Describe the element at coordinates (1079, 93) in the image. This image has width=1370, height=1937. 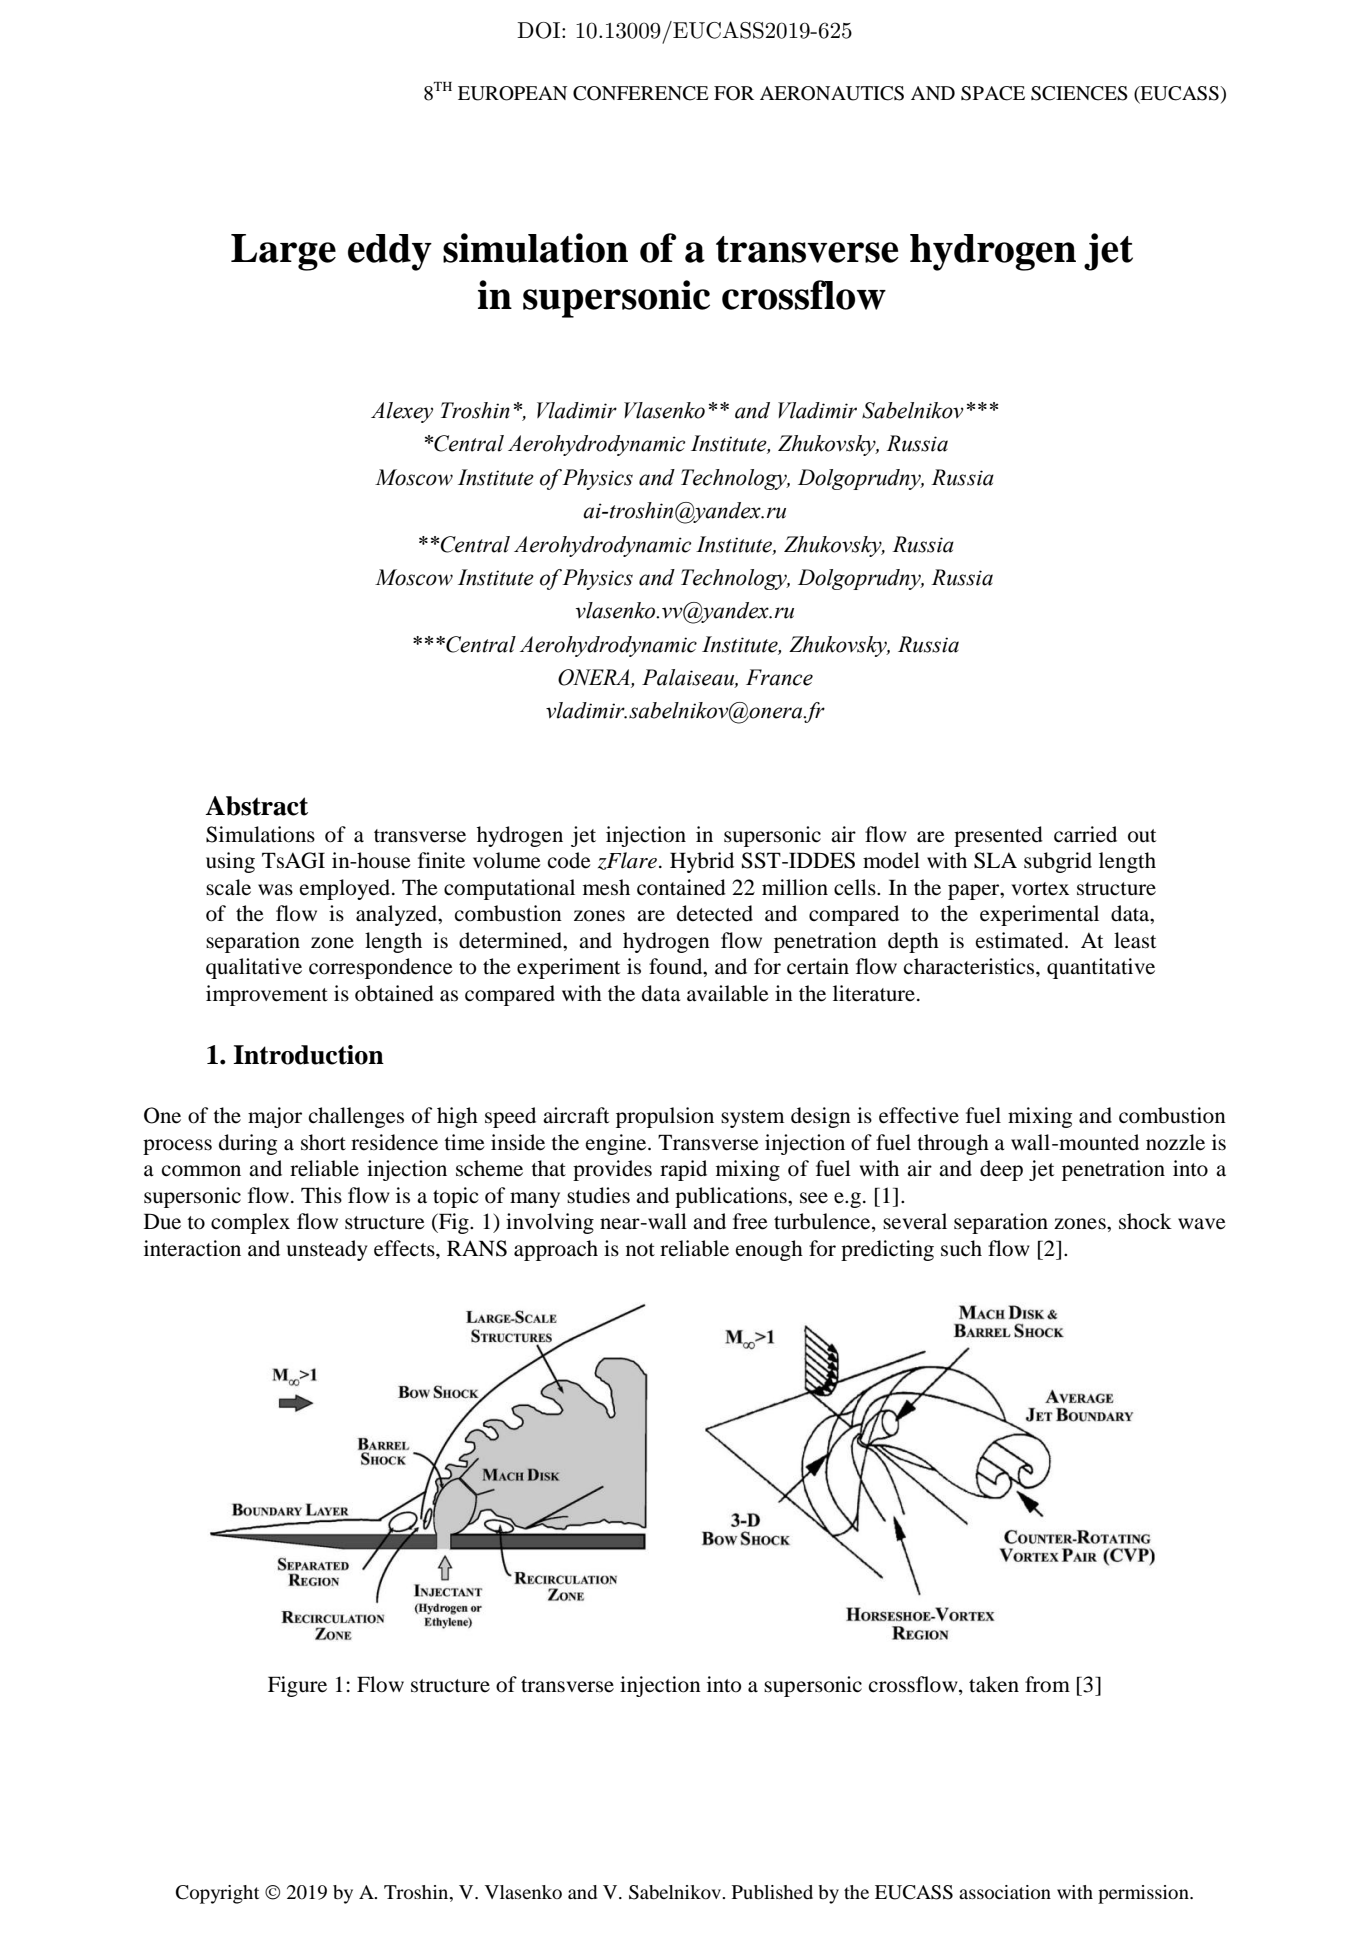
I see `SCIENCES` at that location.
